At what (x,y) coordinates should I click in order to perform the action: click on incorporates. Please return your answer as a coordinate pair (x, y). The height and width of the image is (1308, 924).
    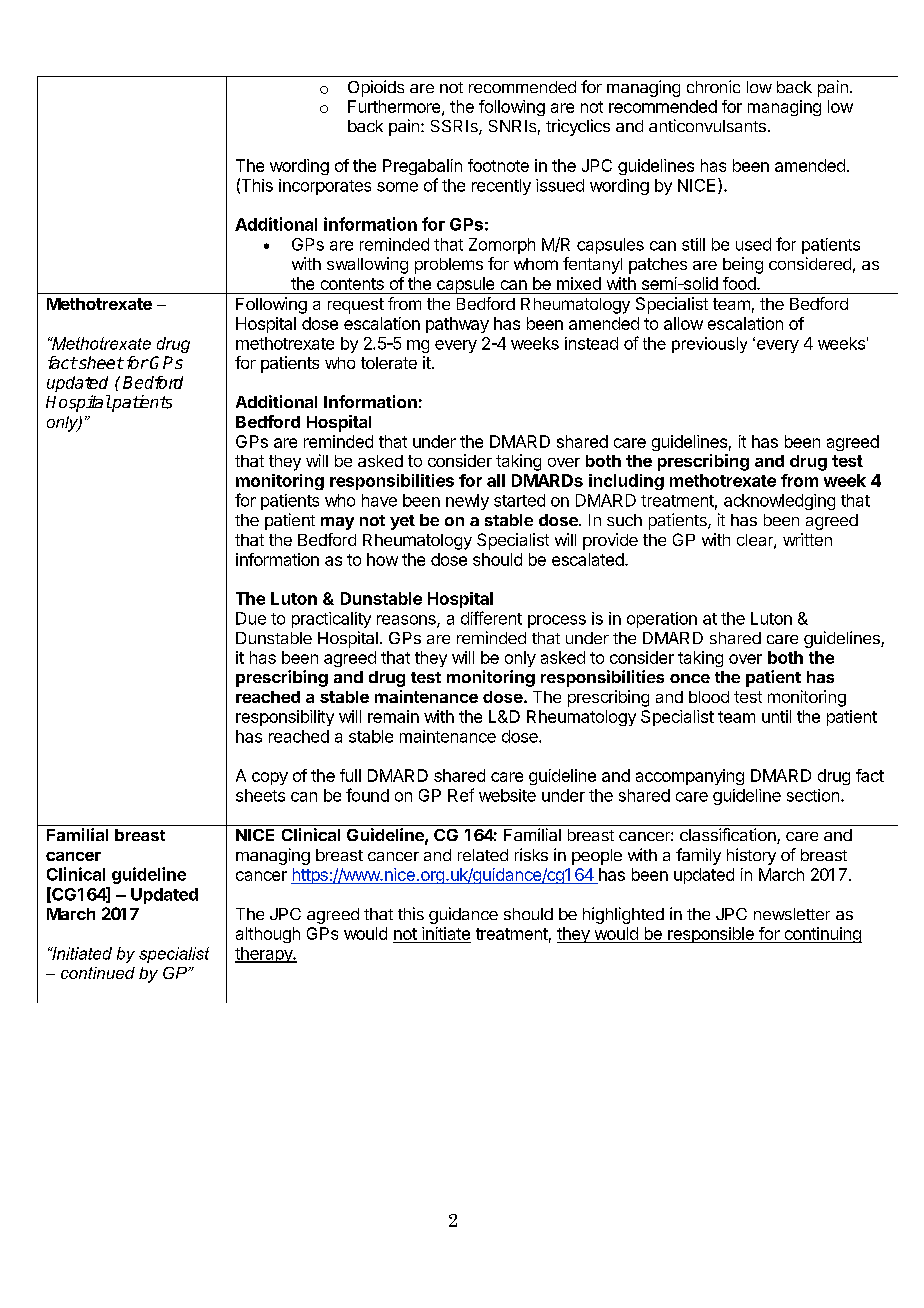
    Looking at the image, I should click on (325, 187).
